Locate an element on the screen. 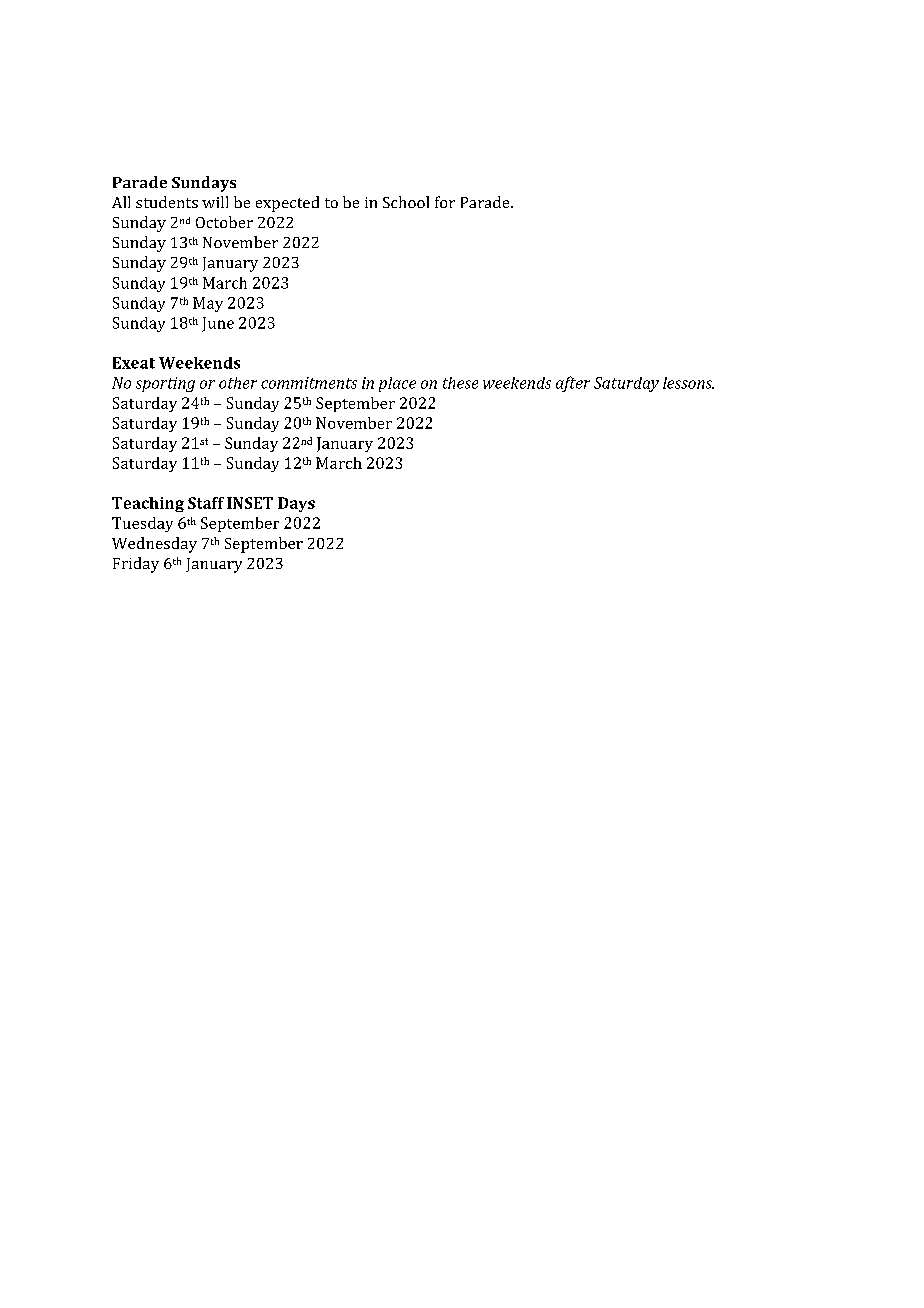 This screenshot has height=1308, width=924. School is located at coordinates (406, 202).
